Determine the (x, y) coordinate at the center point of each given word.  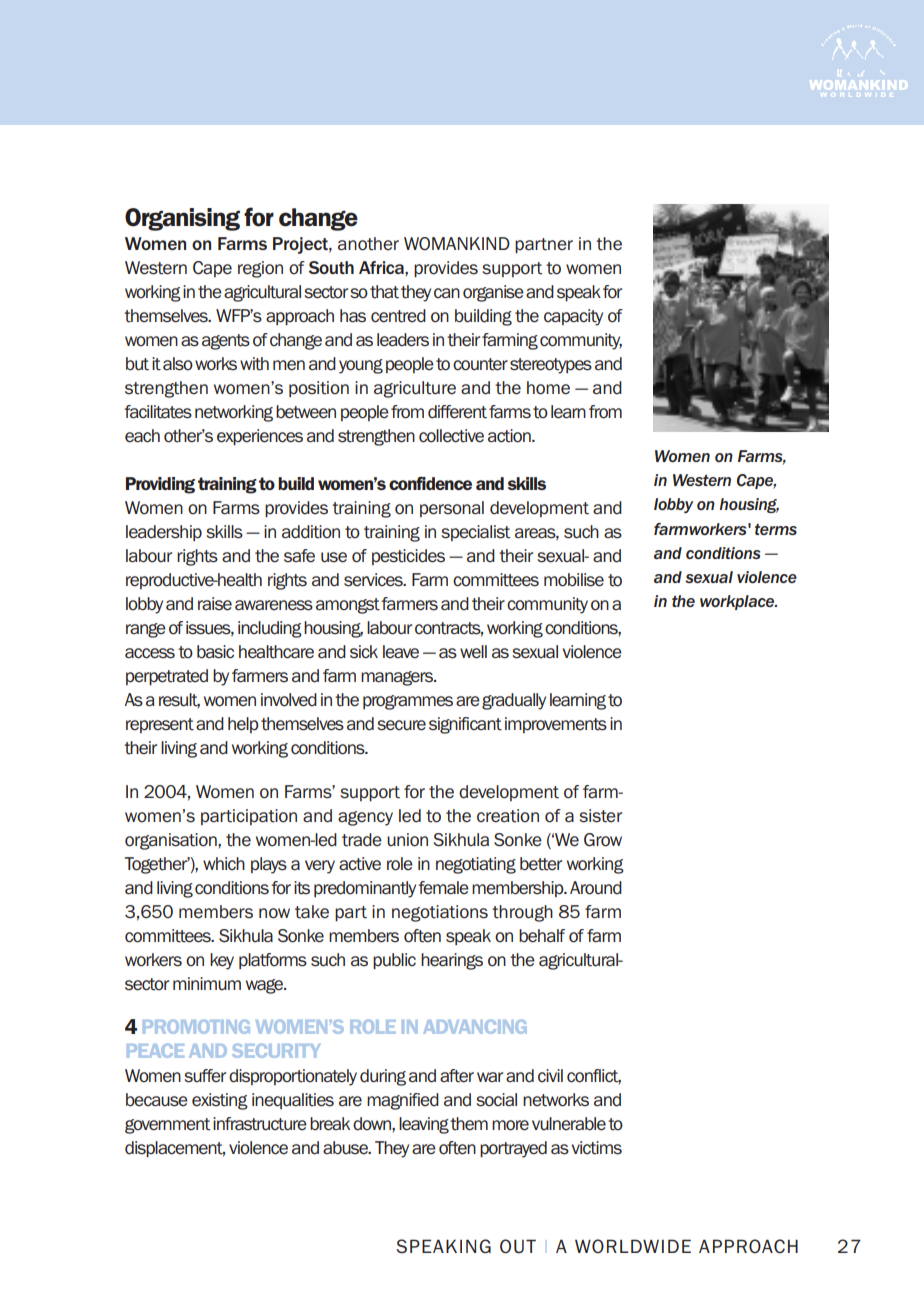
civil (550, 1075)
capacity (573, 317)
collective (451, 436)
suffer (205, 1076)
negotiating (476, 865)
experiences (260, 437)
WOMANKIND (457, 244)
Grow (603, 840)
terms (776, 529)
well (473, 652)
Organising (182, 219)
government (167, 1126)
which (224, 863)
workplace (738, 602)
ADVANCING (475, 1027)
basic (215, 652)
